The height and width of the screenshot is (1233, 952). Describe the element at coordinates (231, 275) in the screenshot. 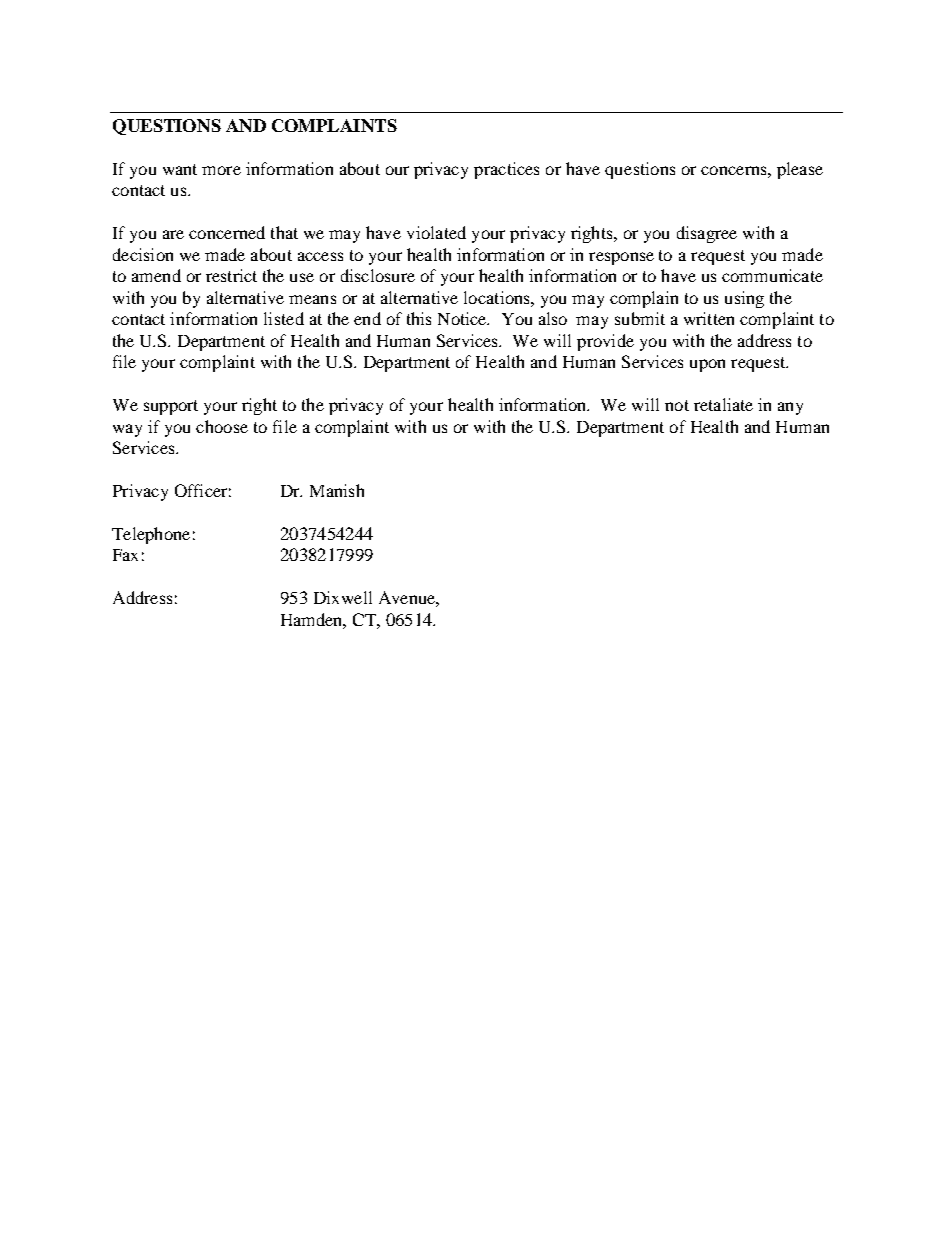

I see `restrict` at that location.
